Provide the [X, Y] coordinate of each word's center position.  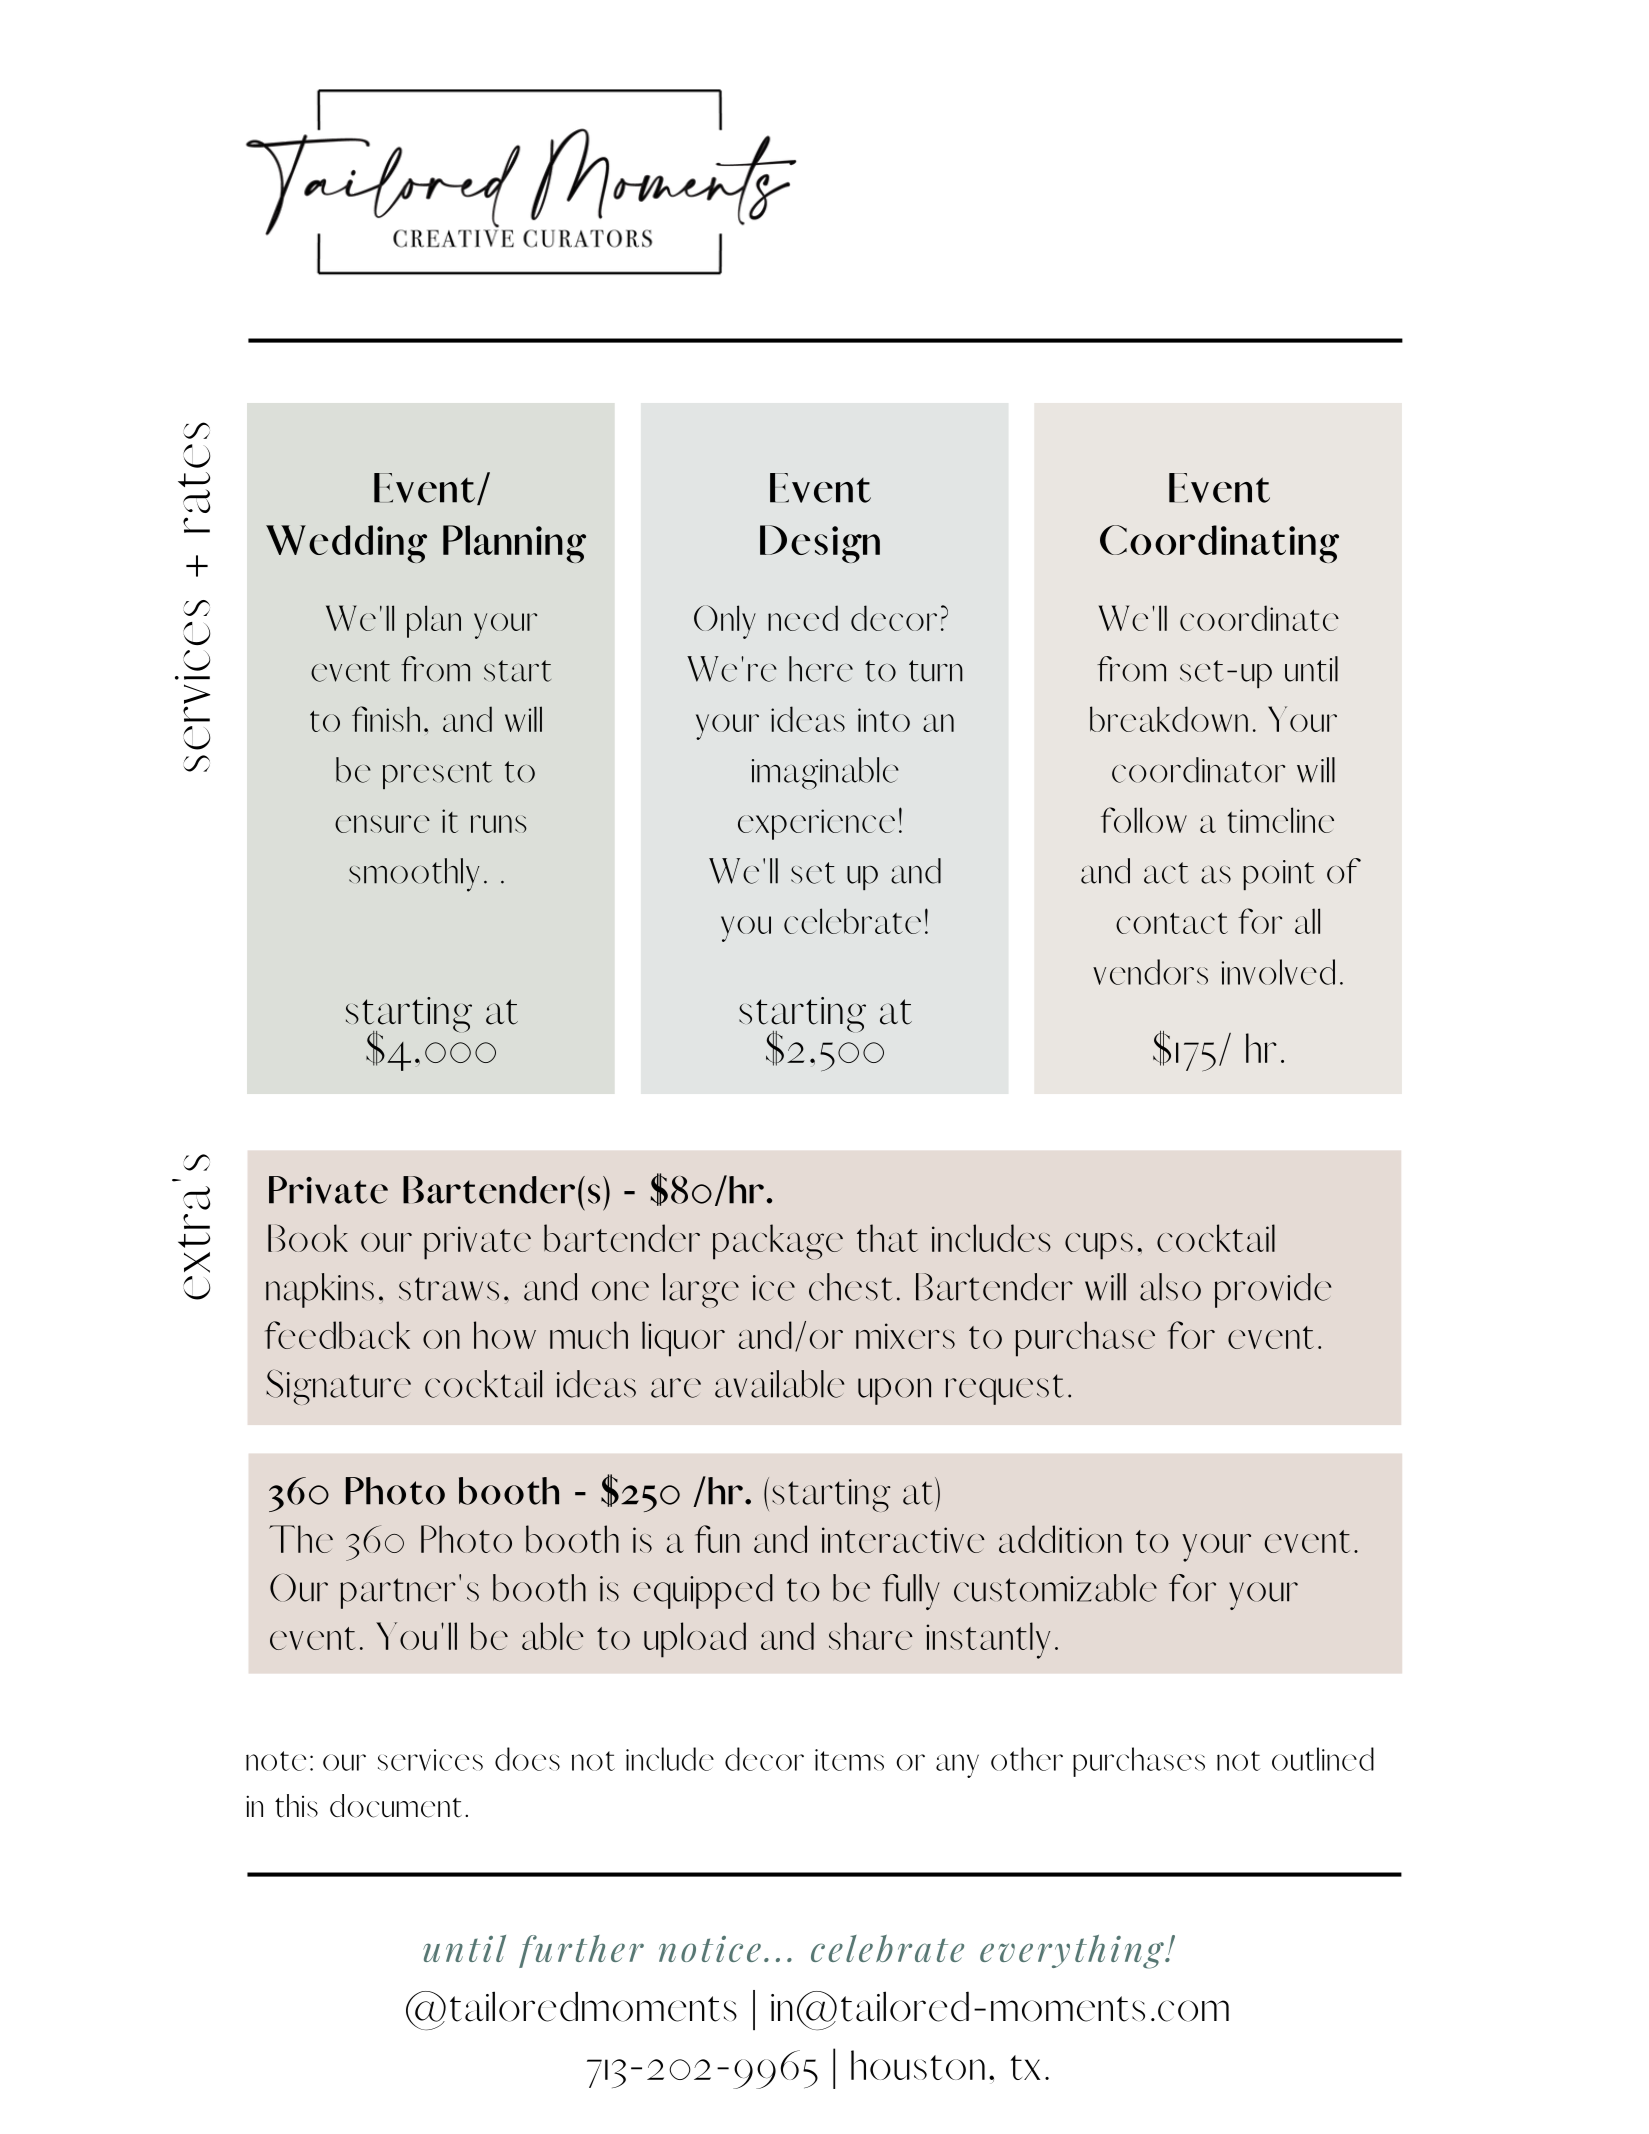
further [581, 1951]
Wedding [346, 544]
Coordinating [1219, 544]
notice [710, 1949]
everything [1073, 1952]
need [803, 618]
